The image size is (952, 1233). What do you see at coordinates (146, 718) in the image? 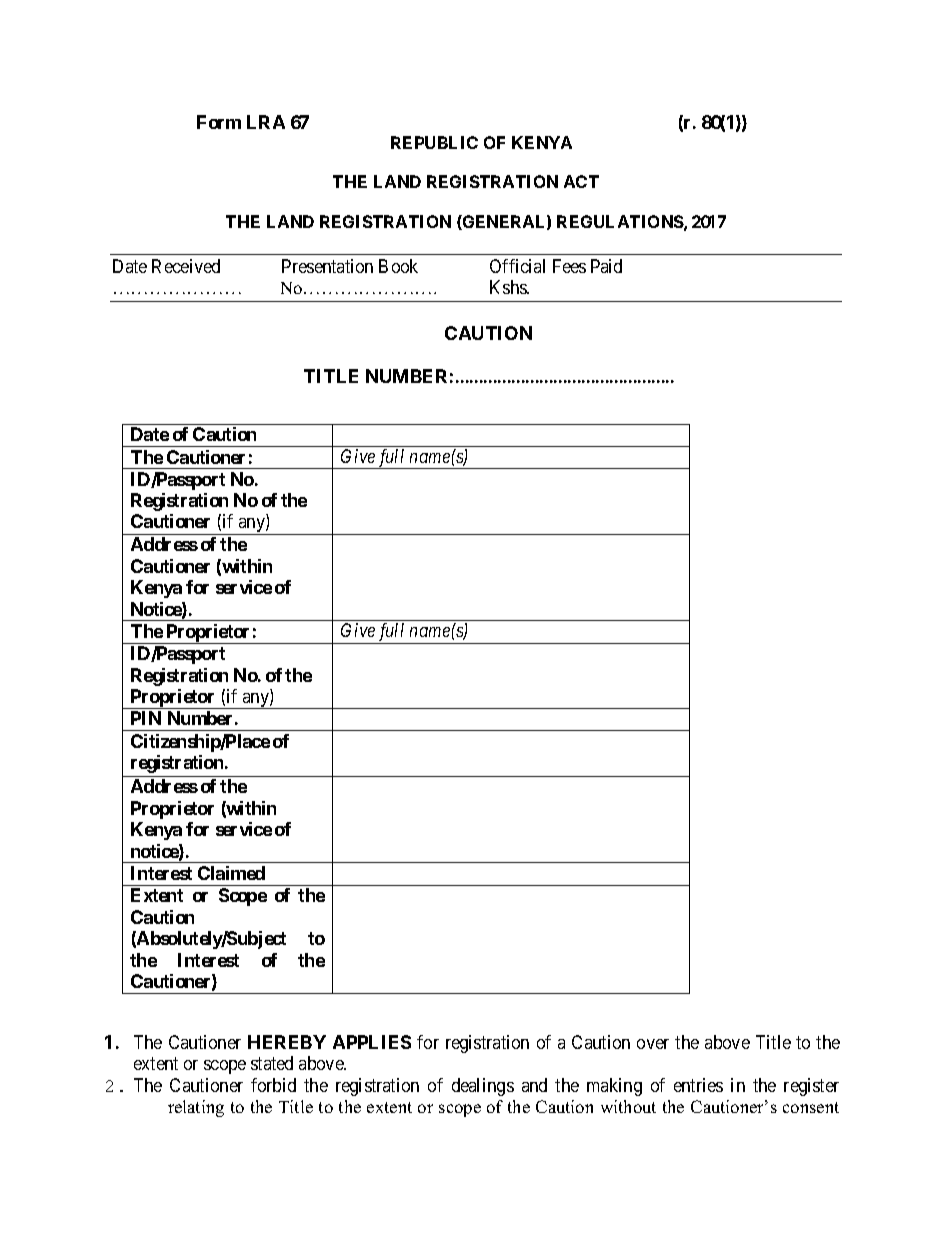
I see `PIN` at bounding box center [146, 718].
